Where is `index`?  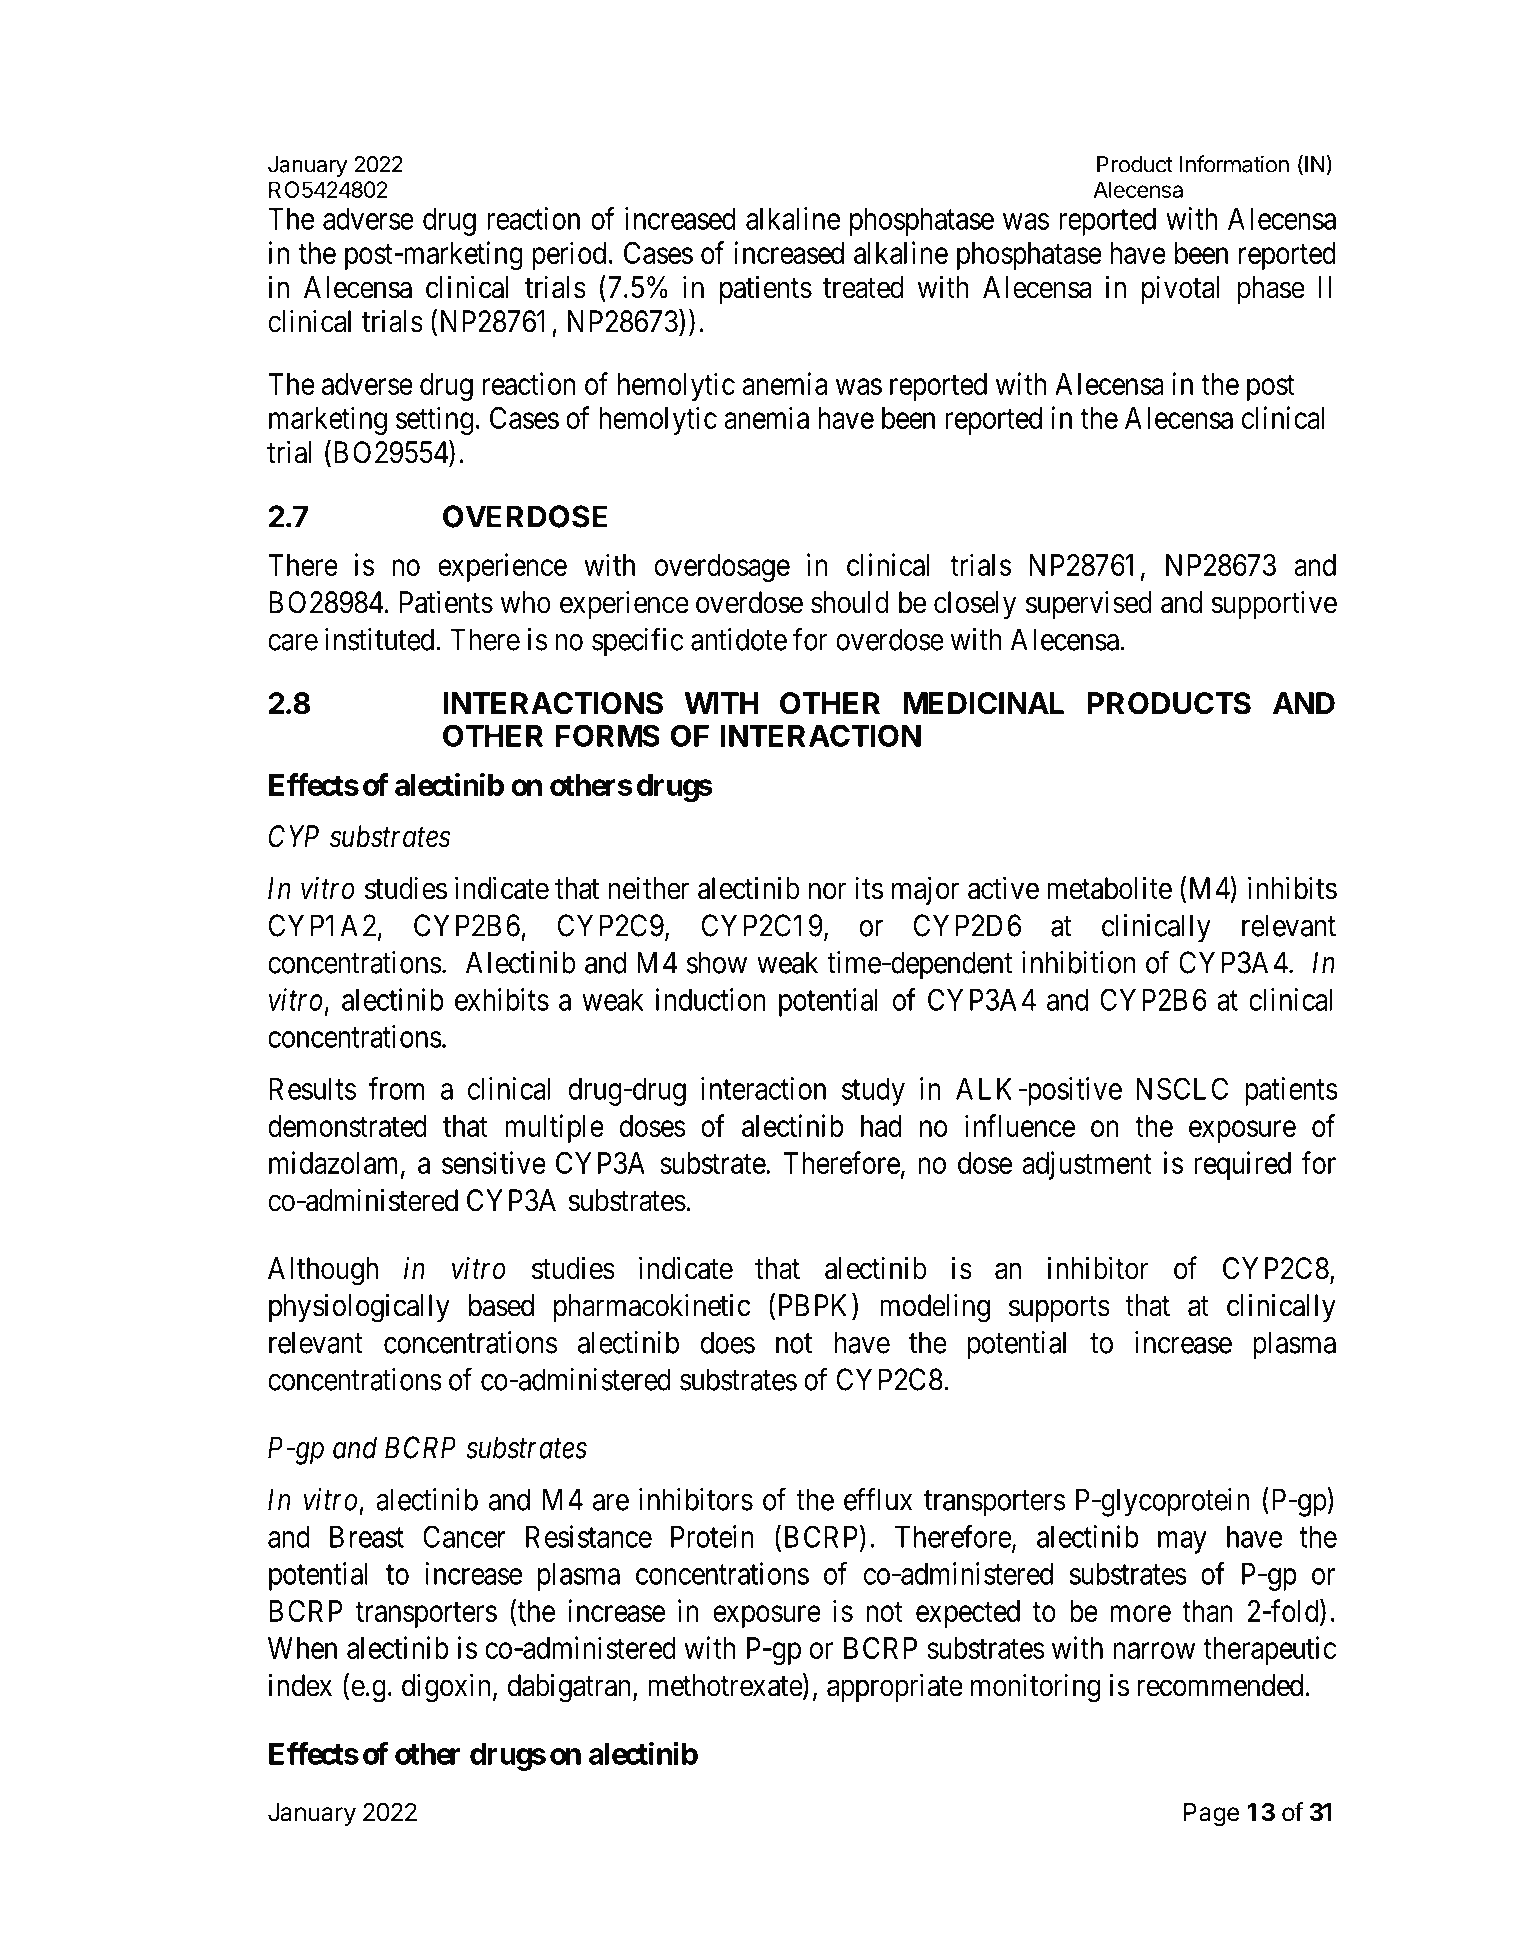 index is located at coordinates (300, 1685).
